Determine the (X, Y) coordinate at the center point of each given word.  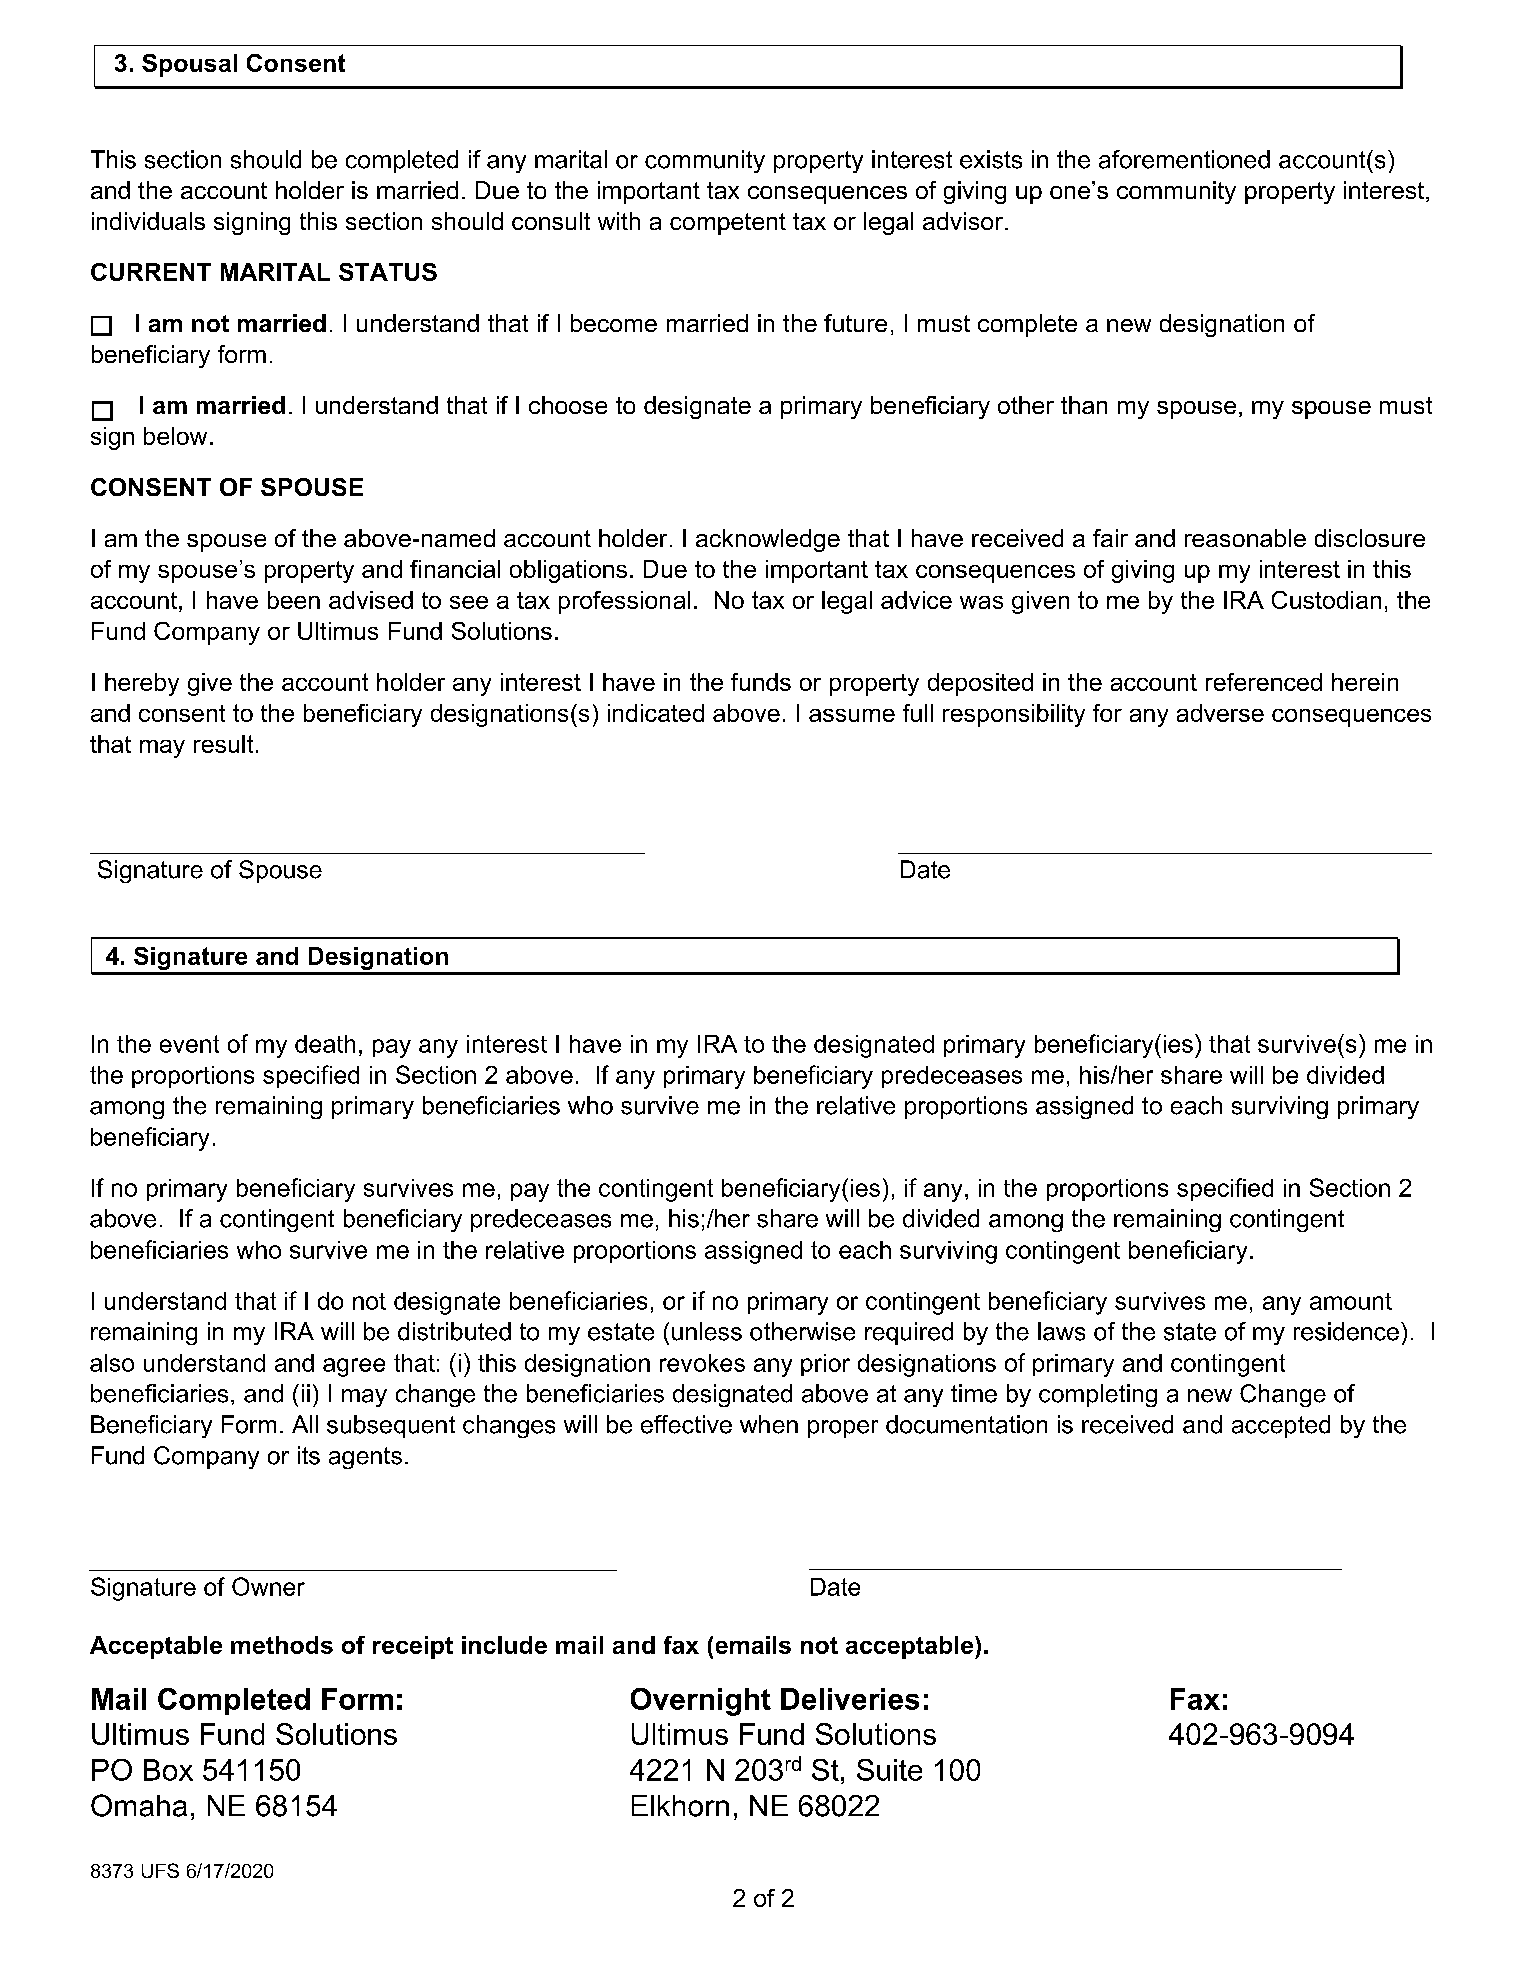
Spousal (189, 65)
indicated (656, 713)
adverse (1220, 713)
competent (728, 224)
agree (354, 1367)
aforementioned (1184, 159)
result (223, 744)
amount (1351, 1301)
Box (168, 1770)
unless (707, 1331)
